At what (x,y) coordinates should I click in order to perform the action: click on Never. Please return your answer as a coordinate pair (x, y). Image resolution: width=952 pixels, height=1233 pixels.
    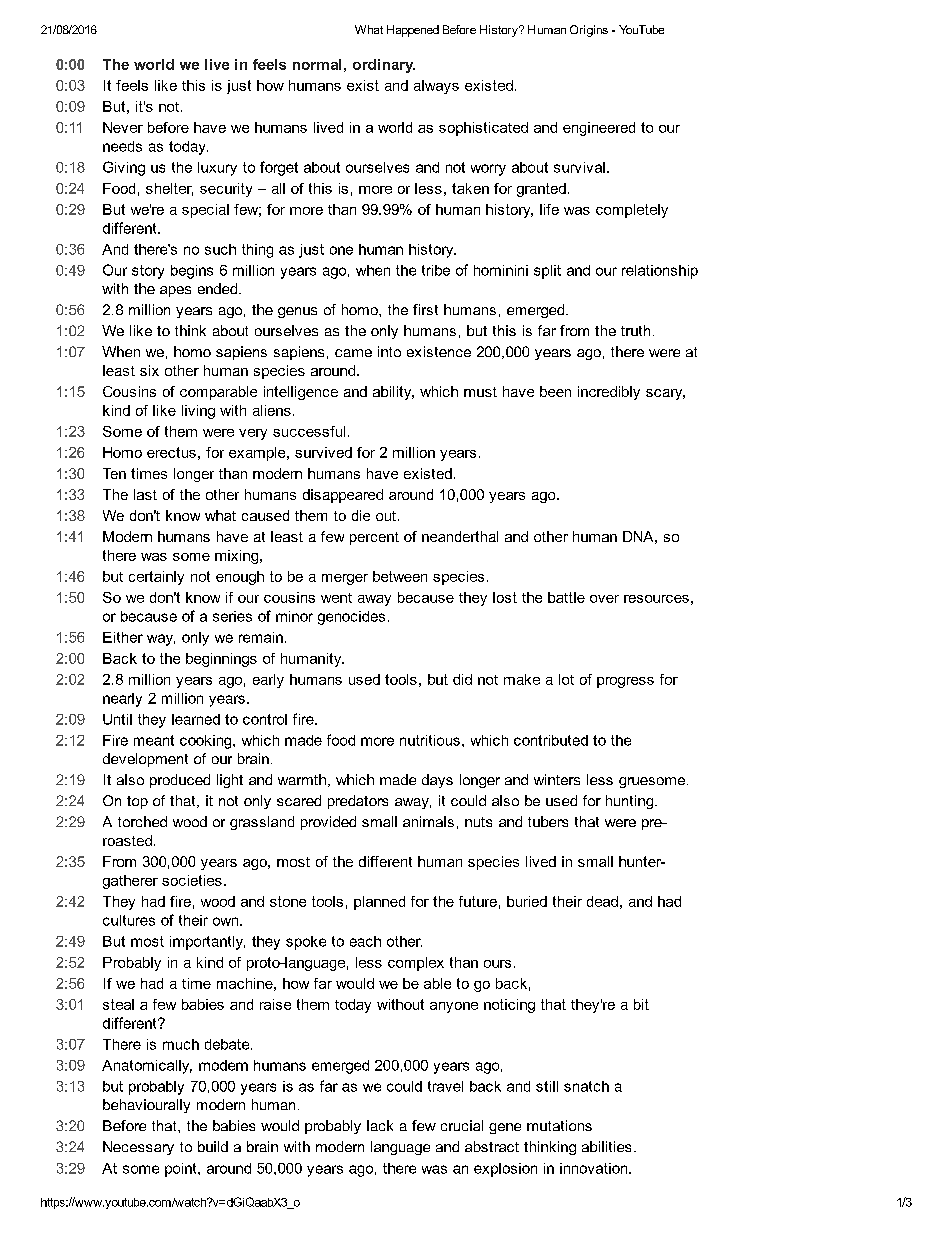
    Looking at the image, I should click on (123, 127).
